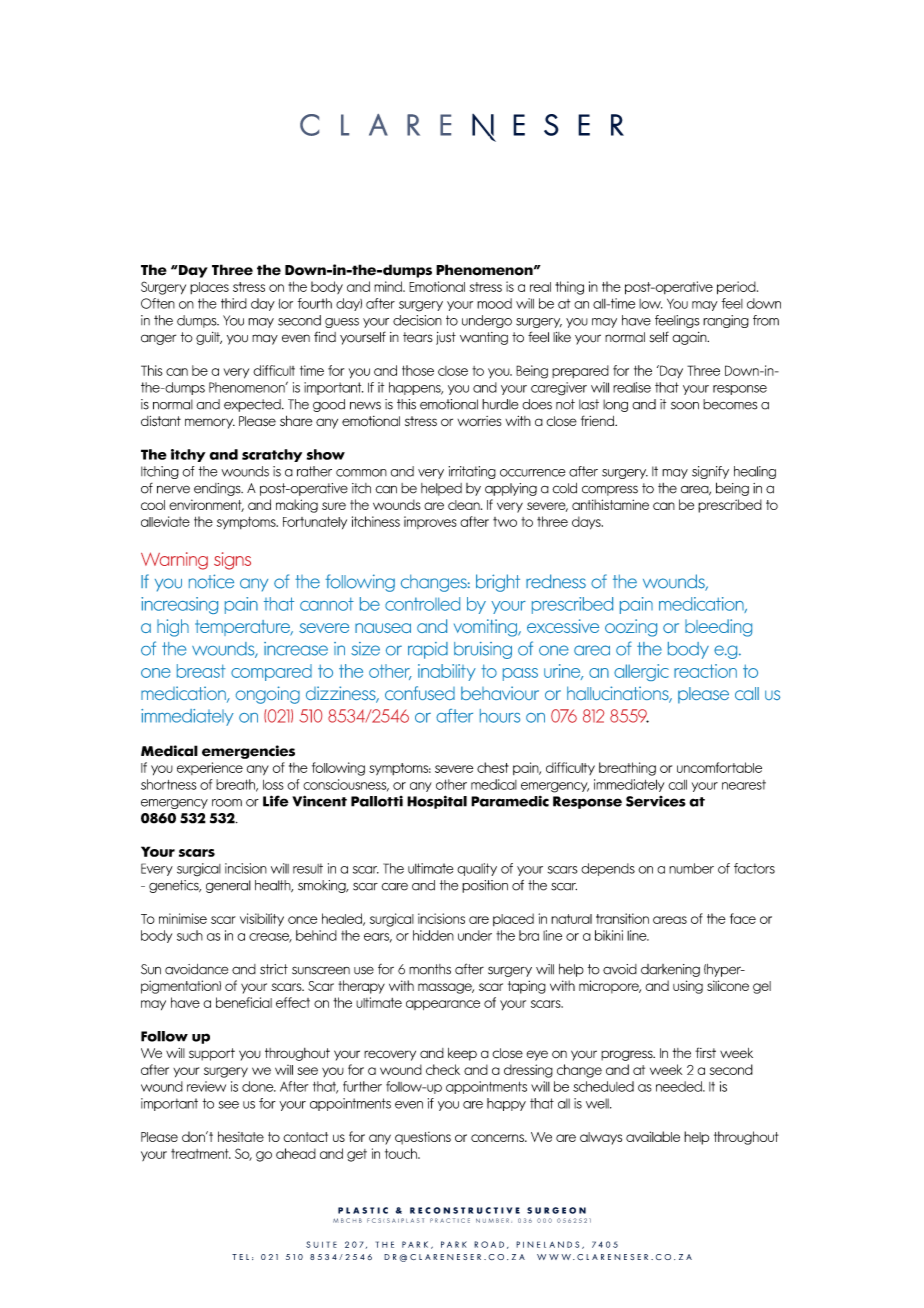  Describe the element at coordinates (446, 338) in the document. I see `just` at that location.
